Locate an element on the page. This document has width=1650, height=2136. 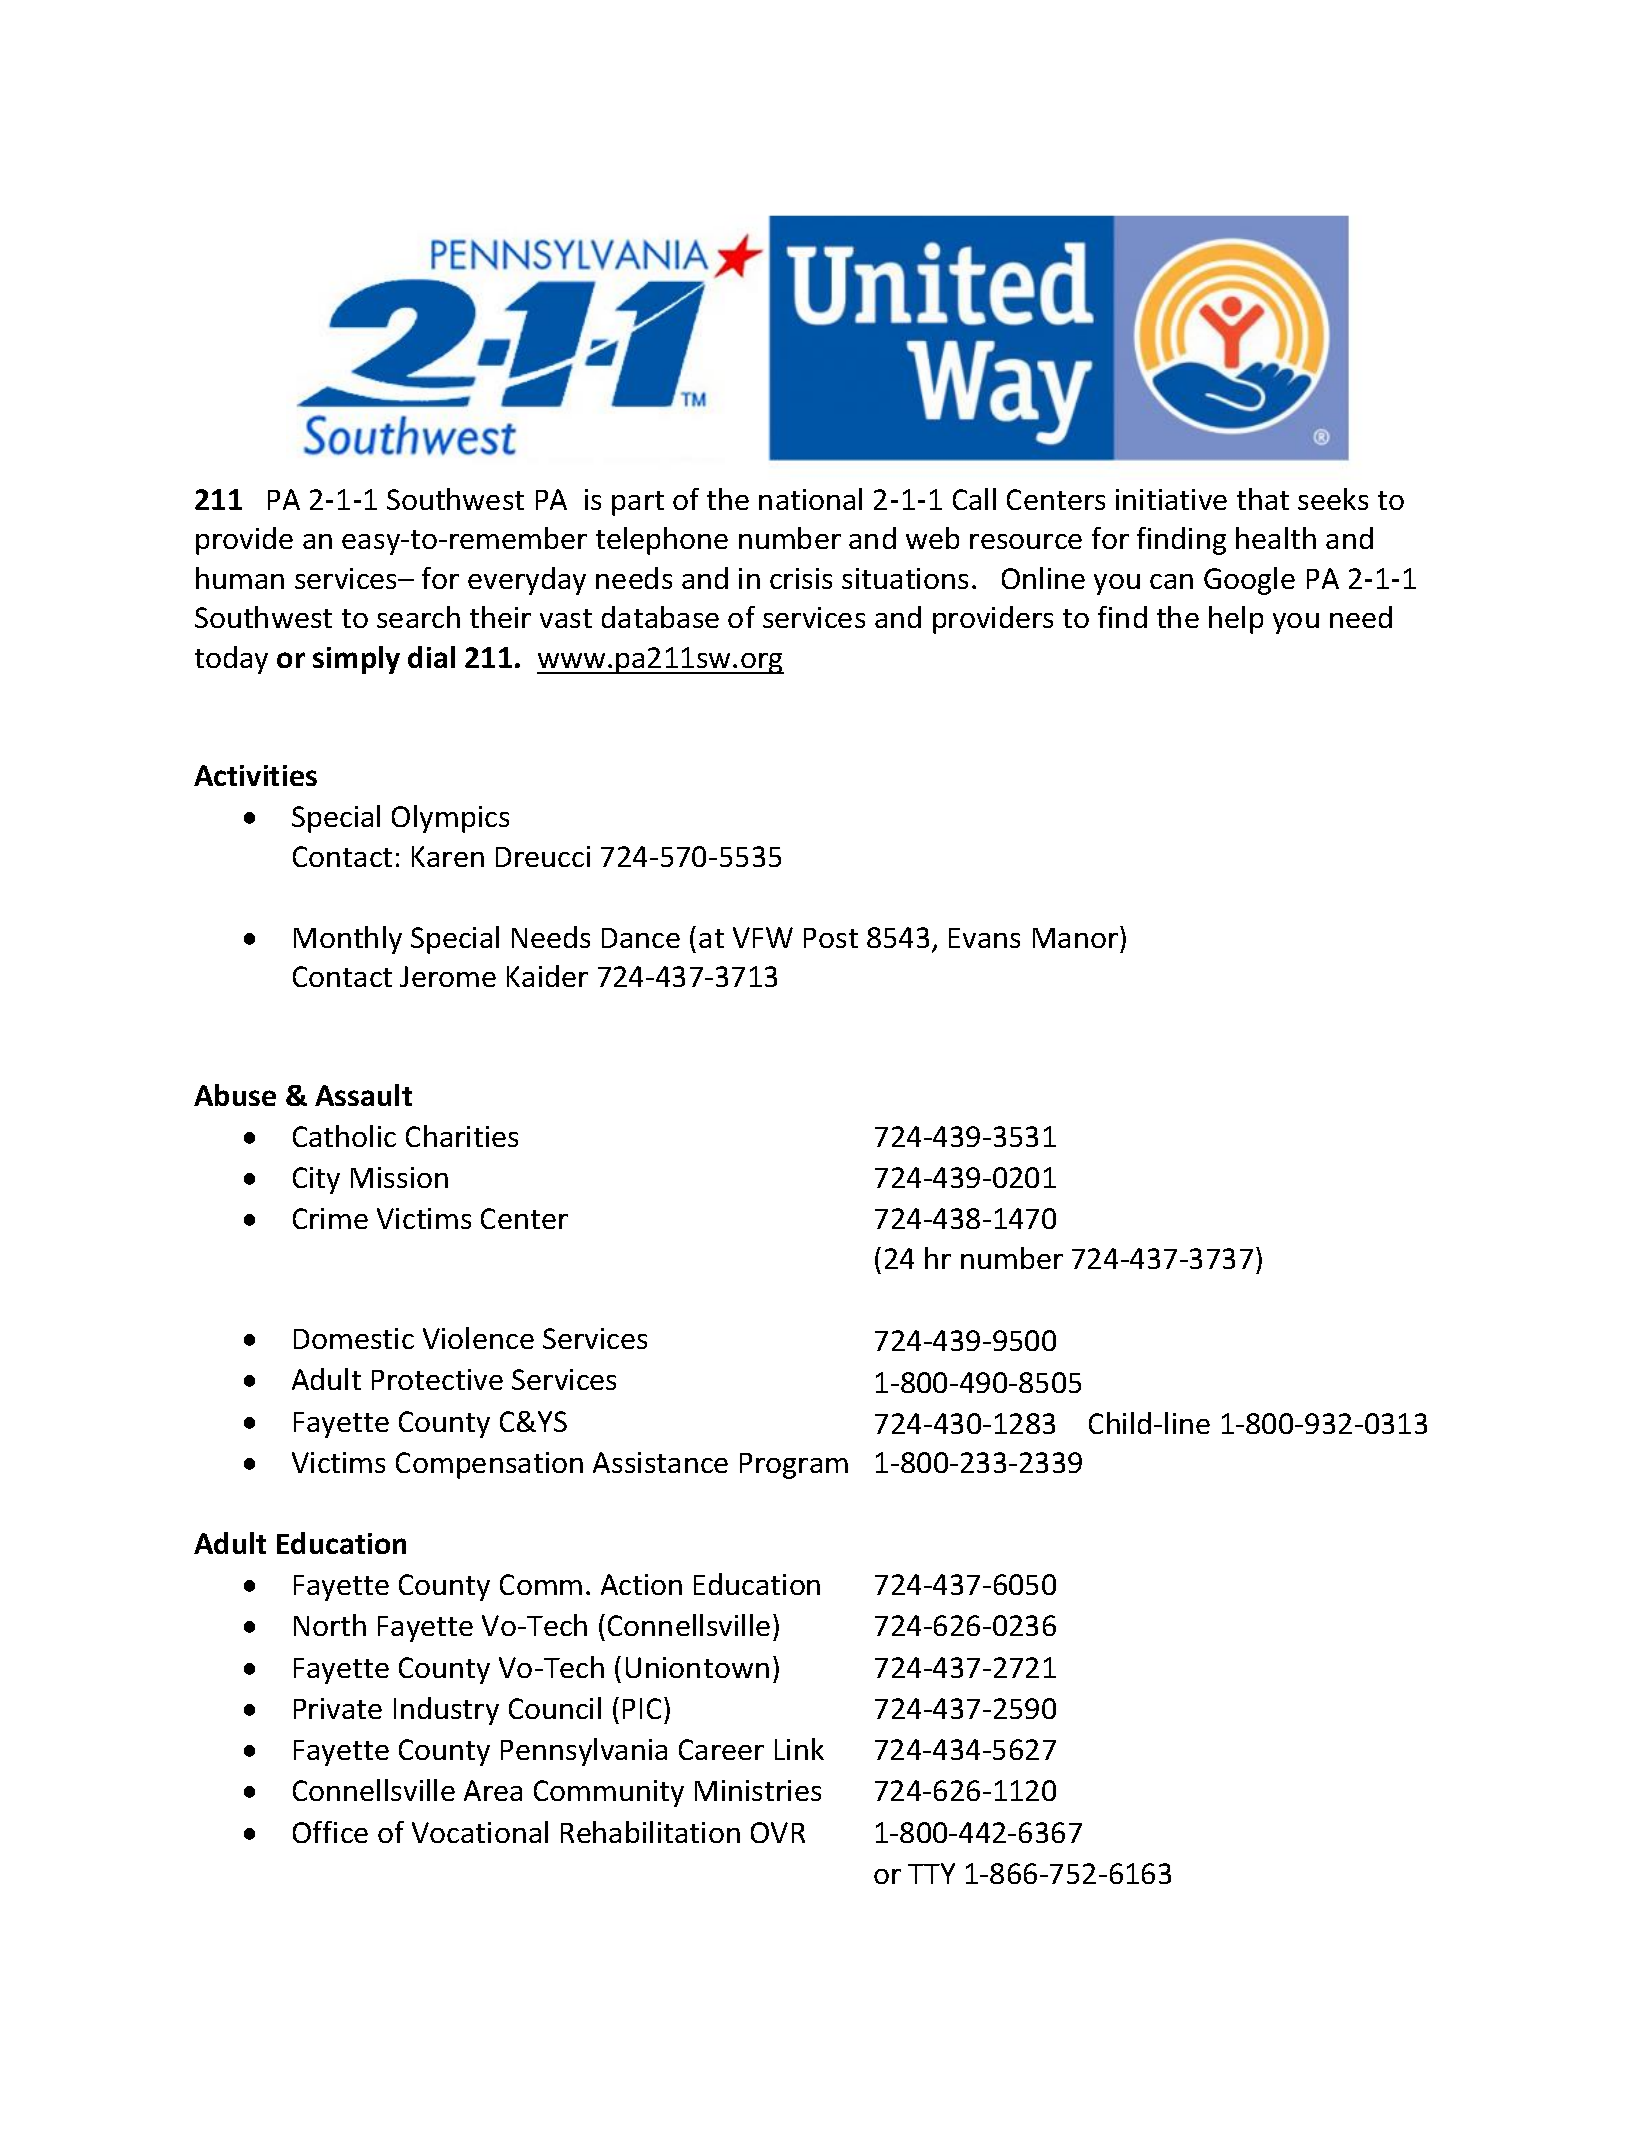
Mission is located at coordinates (399, 1177).
